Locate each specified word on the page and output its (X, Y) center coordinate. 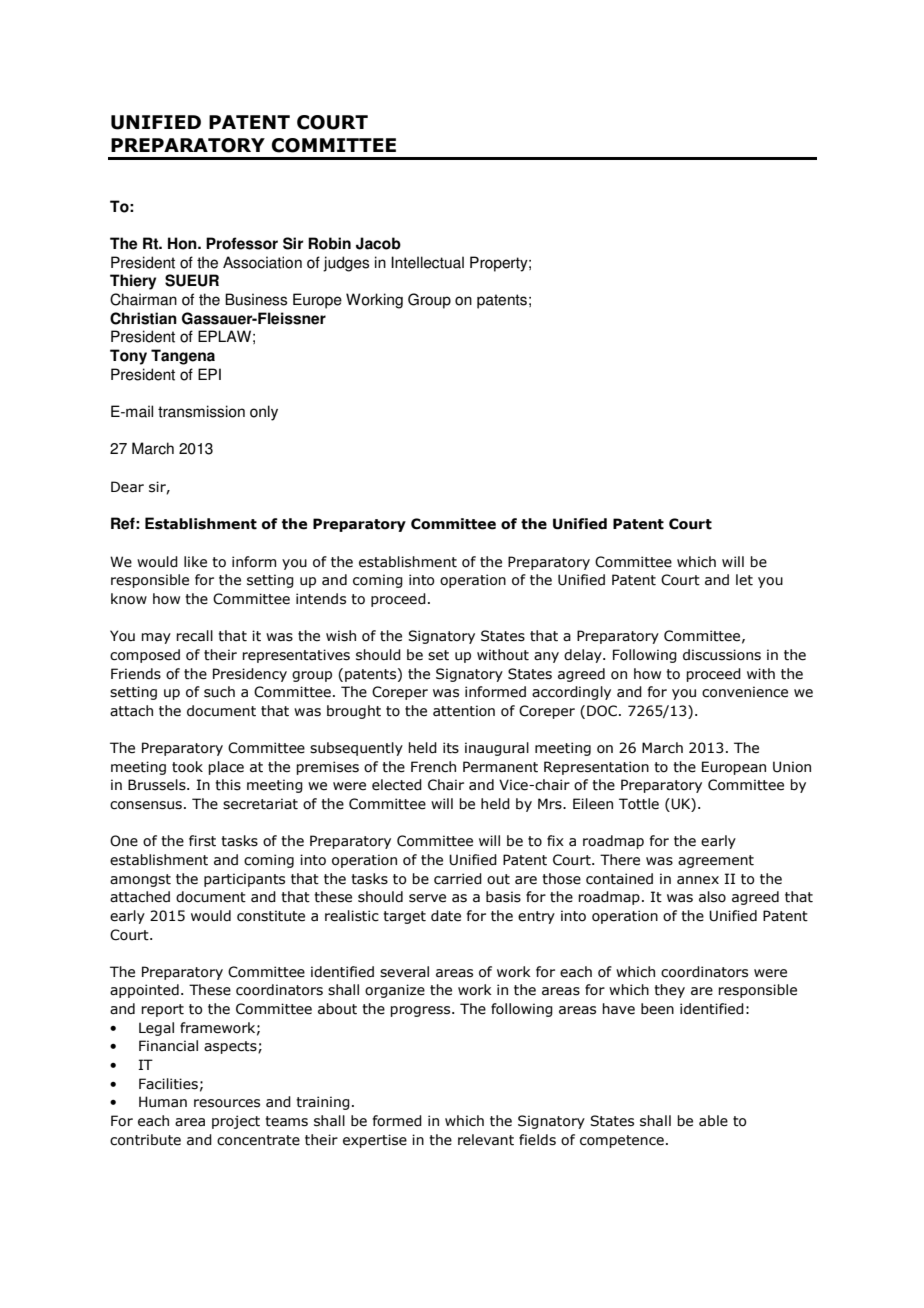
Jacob (378, 243)
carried (458, 879)
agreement (716, 861)
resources (227, 1103)
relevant (486, 1140)
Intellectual (427, 262)
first (202, 841)
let (744, 580)
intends (321, 599)
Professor (242, 243)
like (195, 562)
